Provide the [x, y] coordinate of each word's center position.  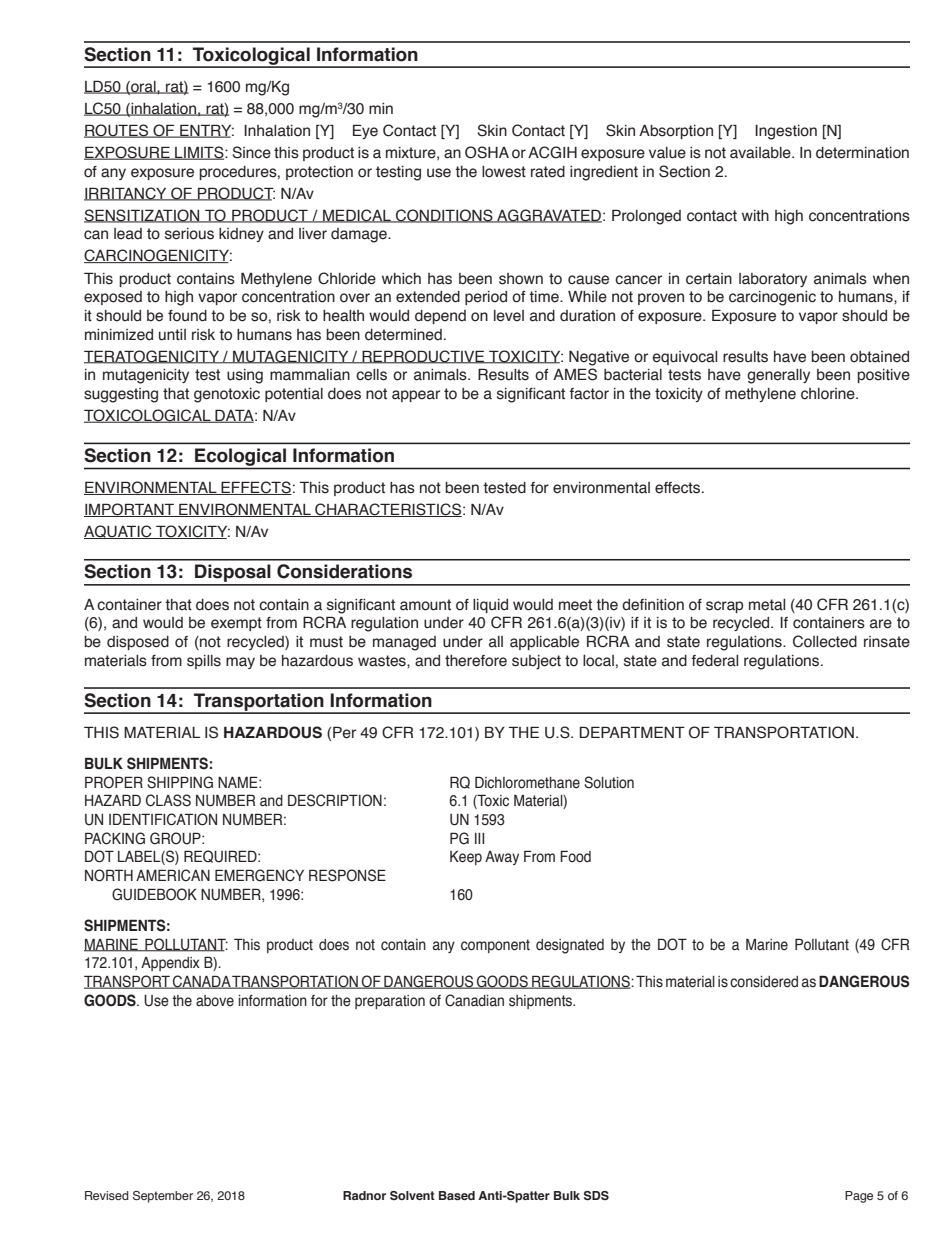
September [163, 1197]
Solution [609, 782]
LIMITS [199, 153]
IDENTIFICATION [163, 819]
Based [457, 1195]
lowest [504, 172]
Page [859, 1197]
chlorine [829, 394]
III [479, 838]
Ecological [240, 458]
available [761, 153]
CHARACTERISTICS [387, 510]
